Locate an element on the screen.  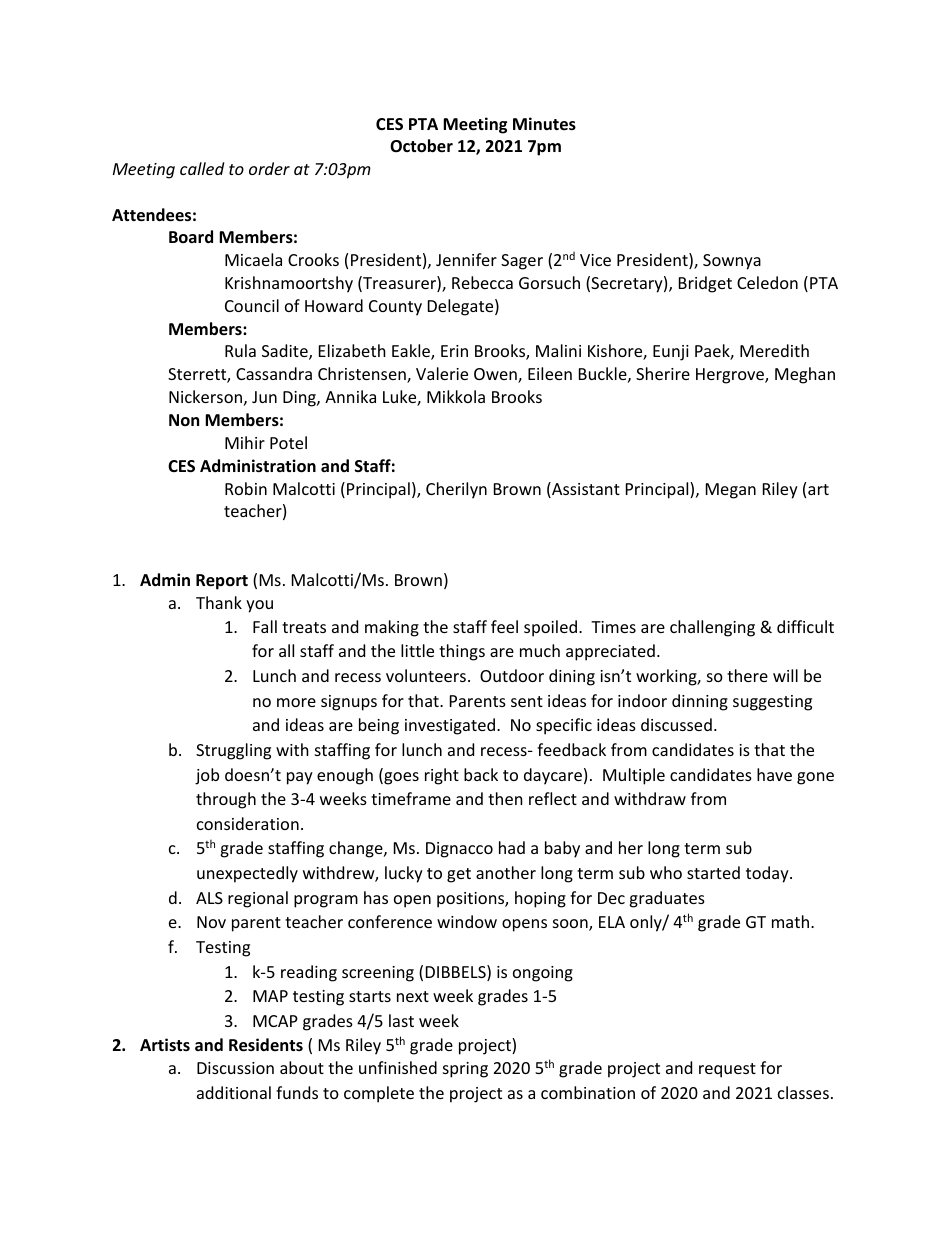
Minutes is located at coordinates (544, 124).
